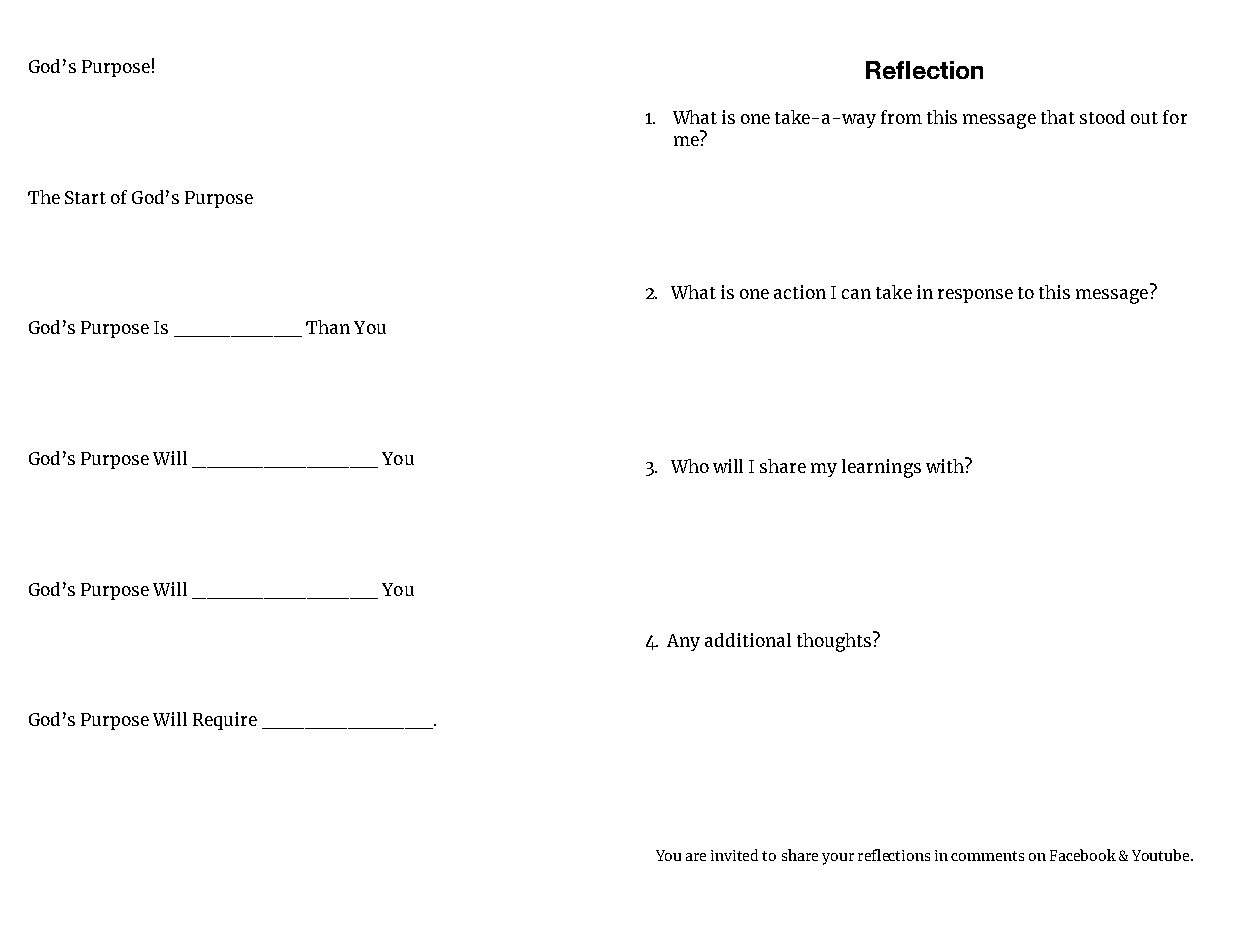 The width and height of the page is (1233, 952). Describe the element at coordinates (328, 327) in the page. I see `Than` at that location.
